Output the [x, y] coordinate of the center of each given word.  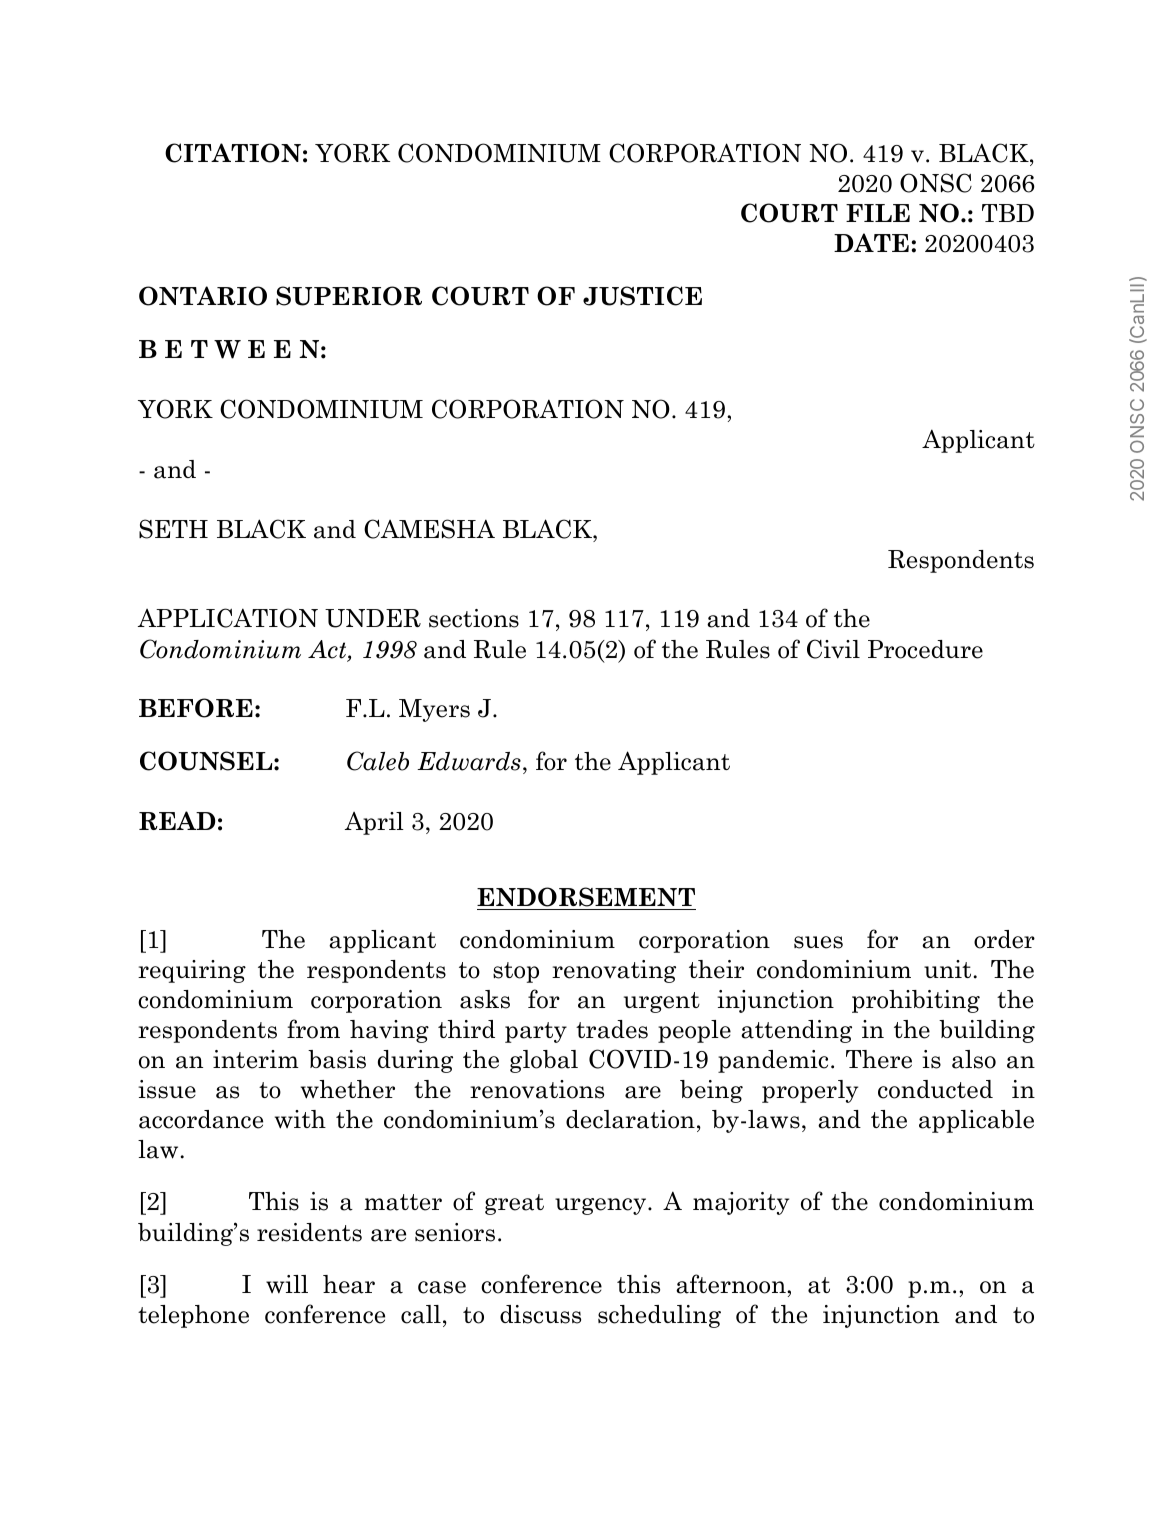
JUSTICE [642, 296]
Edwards [469, 761]
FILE [878, 213]
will [287, 1284]
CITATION [233, 153]
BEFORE [196, 708]
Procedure [925, 649]
